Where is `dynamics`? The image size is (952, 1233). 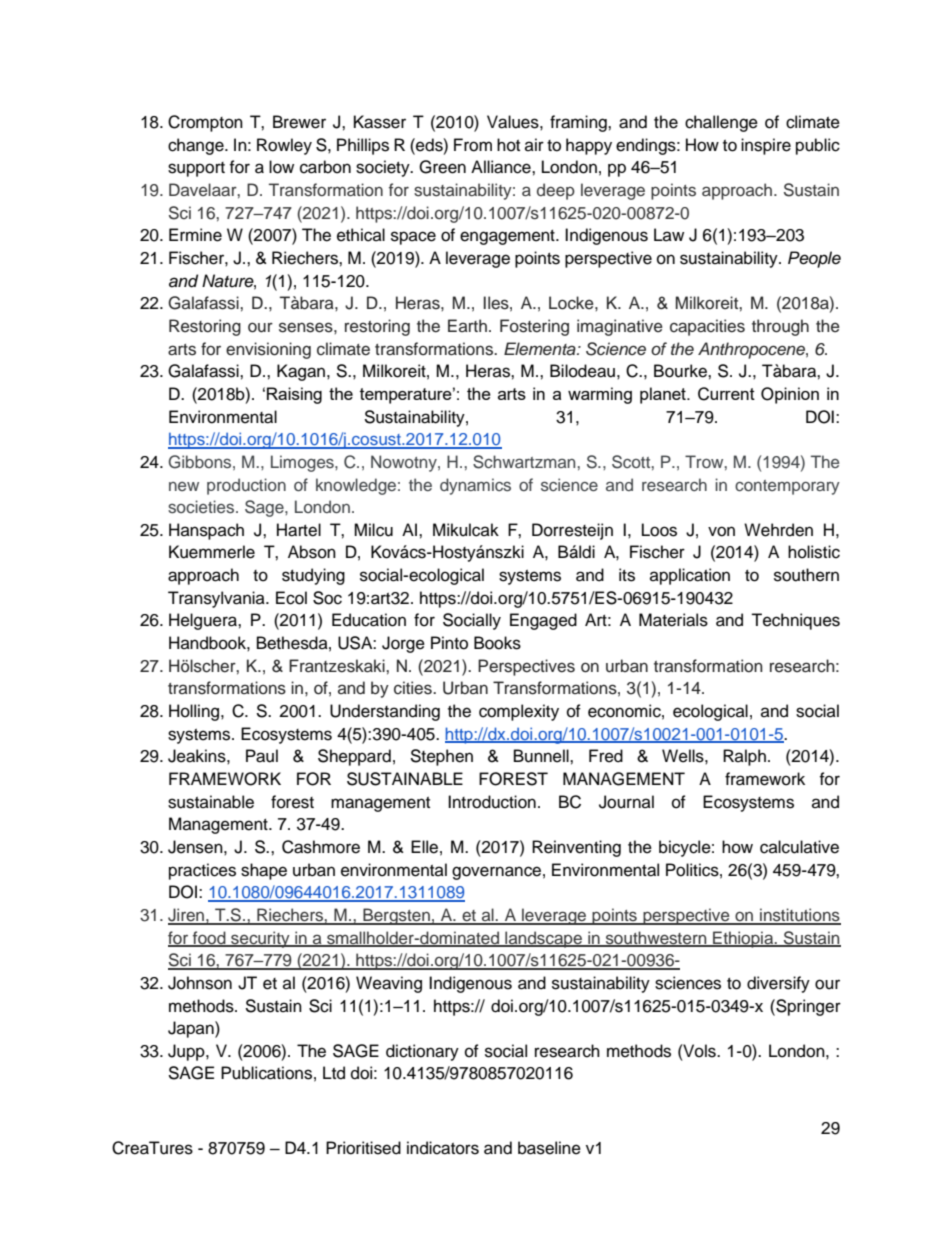
dynamics is located at coordinates (475, 486).
